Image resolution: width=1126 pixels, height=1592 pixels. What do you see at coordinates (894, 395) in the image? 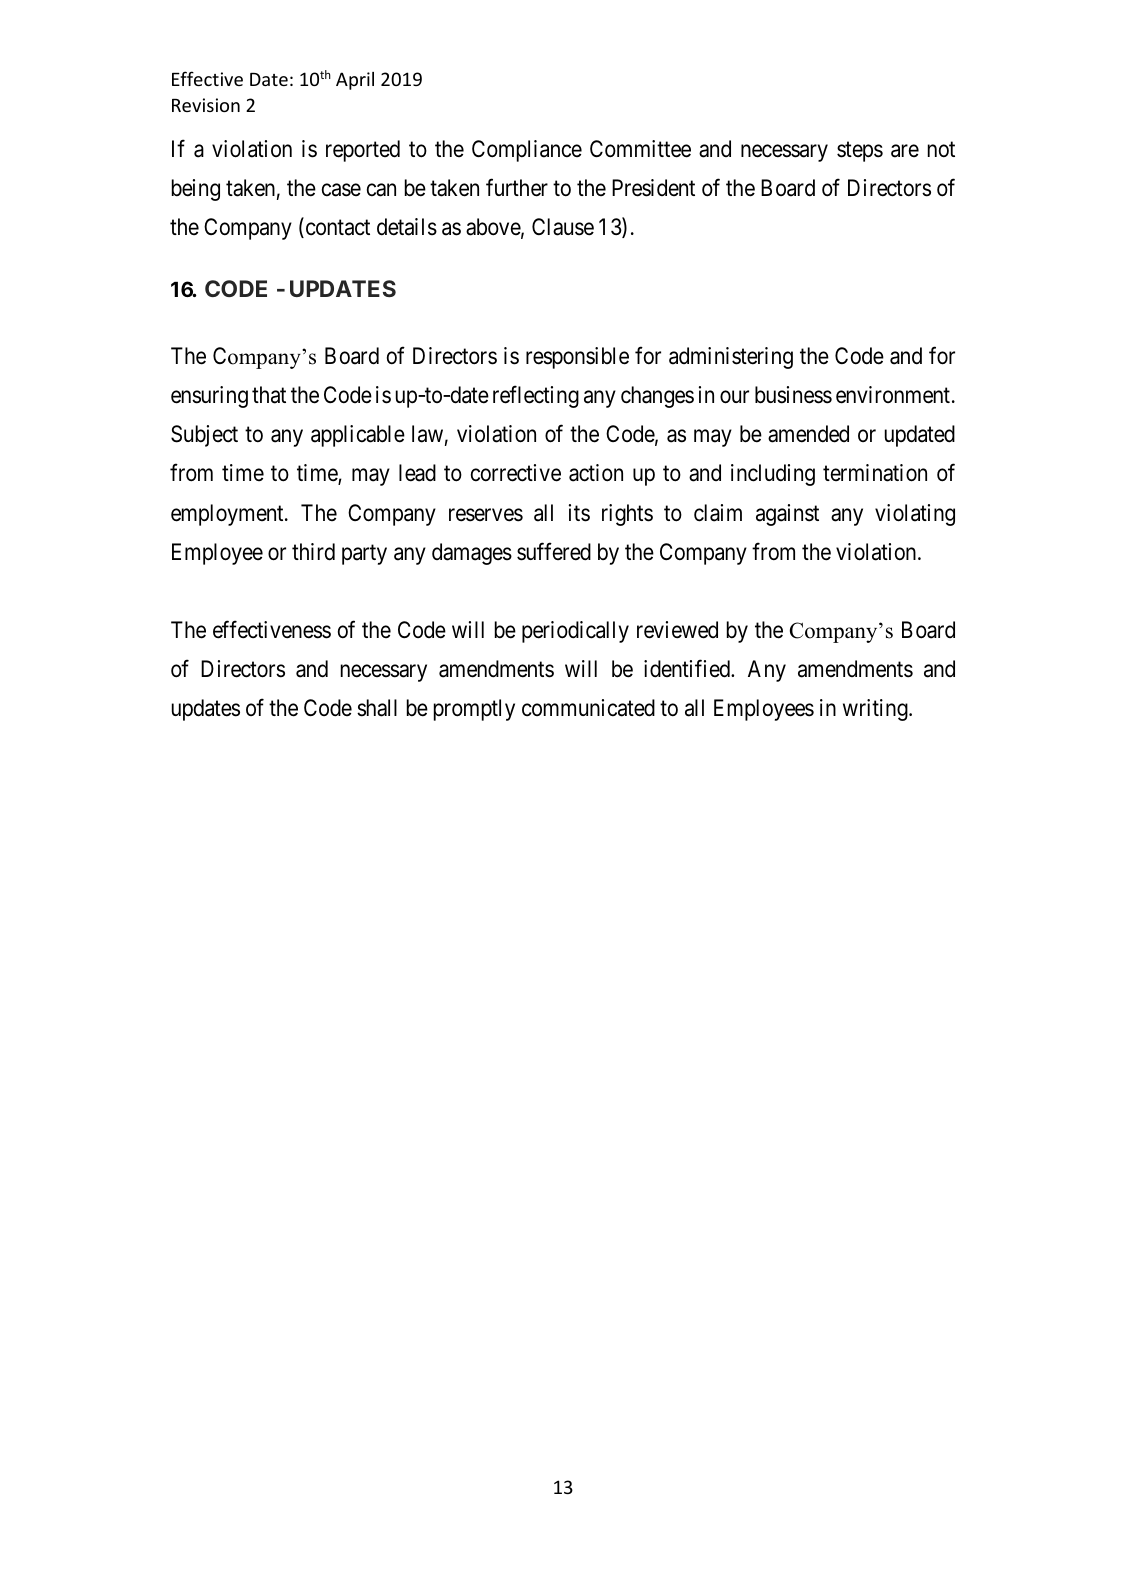
I see `environment` at bounding box center [894, 395].
